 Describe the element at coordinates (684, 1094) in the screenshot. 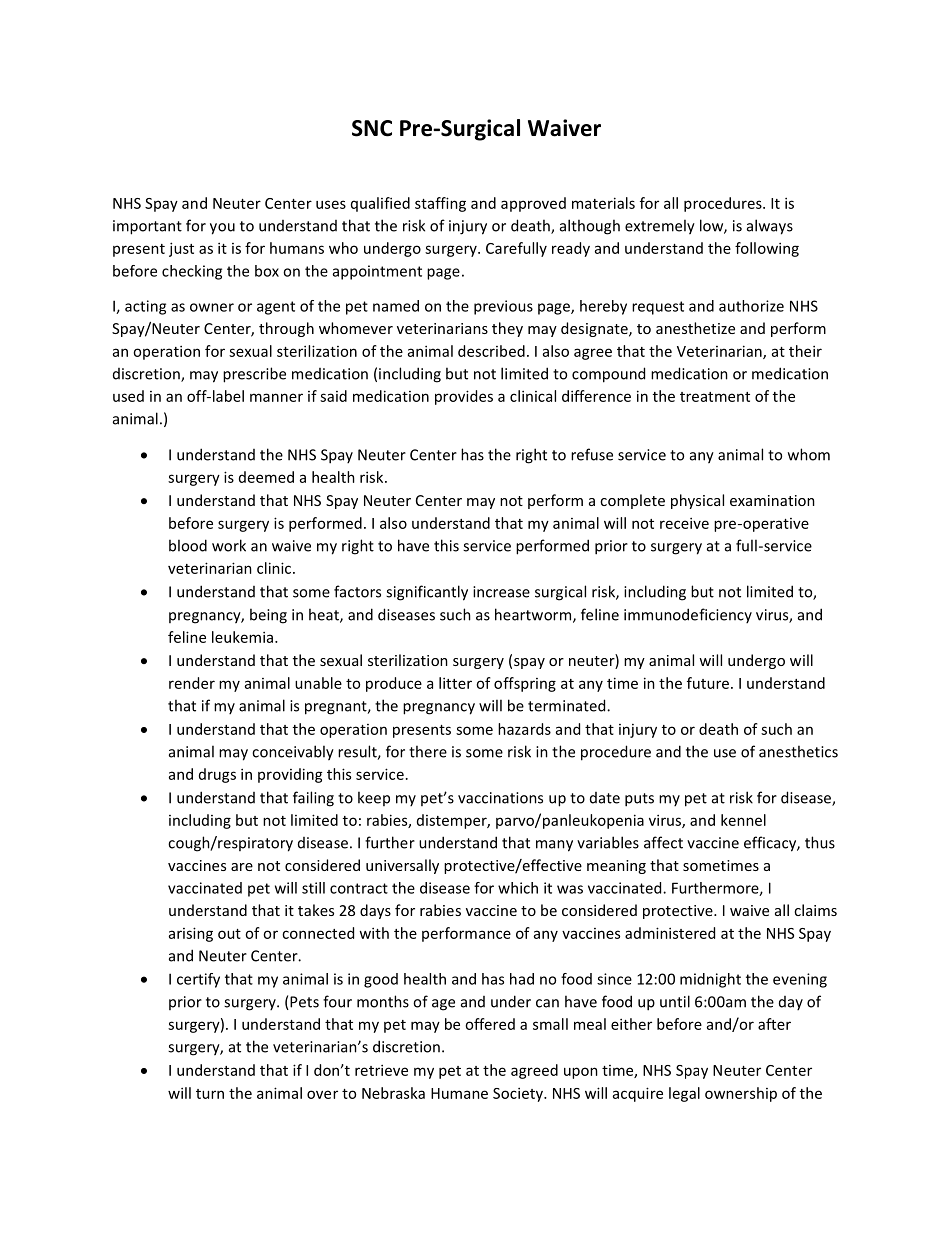

I see `legal` at that location.
